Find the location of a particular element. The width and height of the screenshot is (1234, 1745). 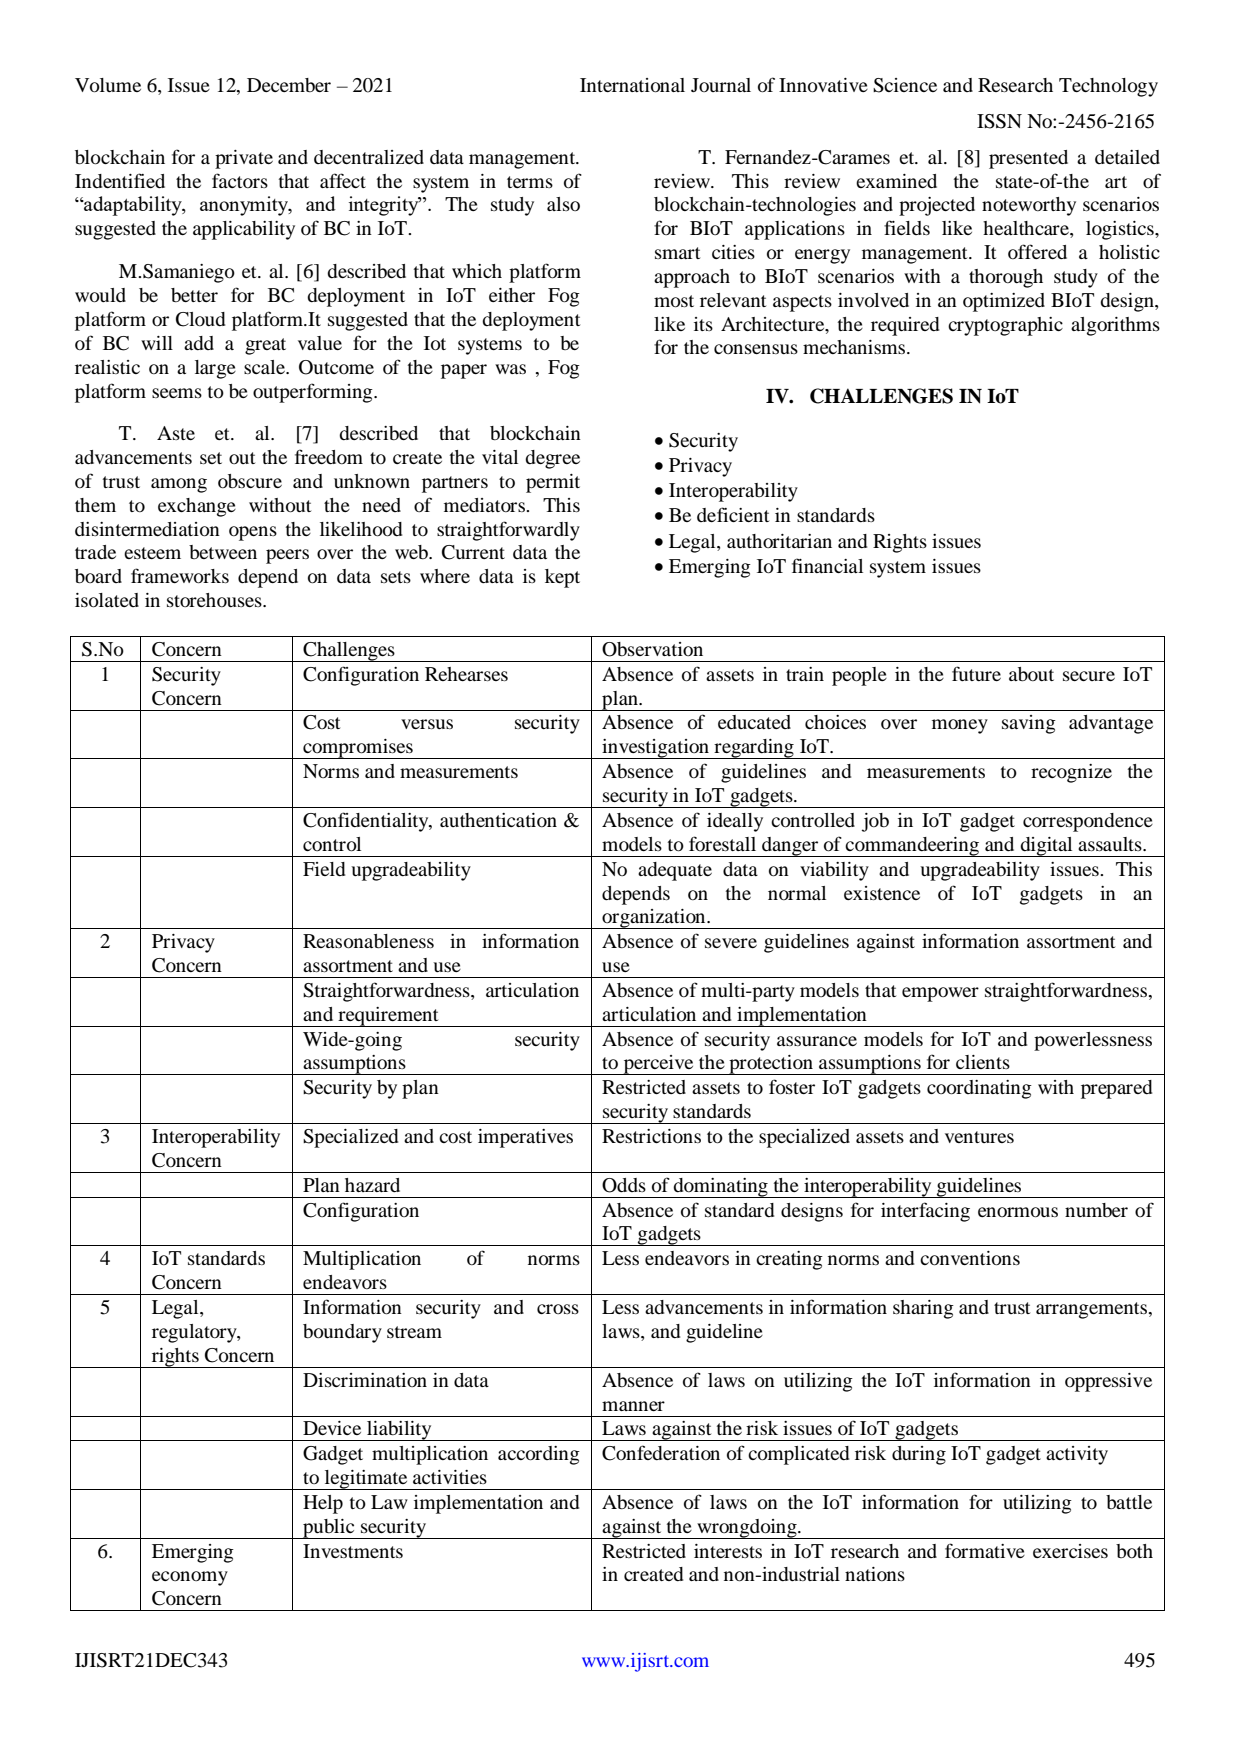

perceive is located at coordinates (658, 1065).
